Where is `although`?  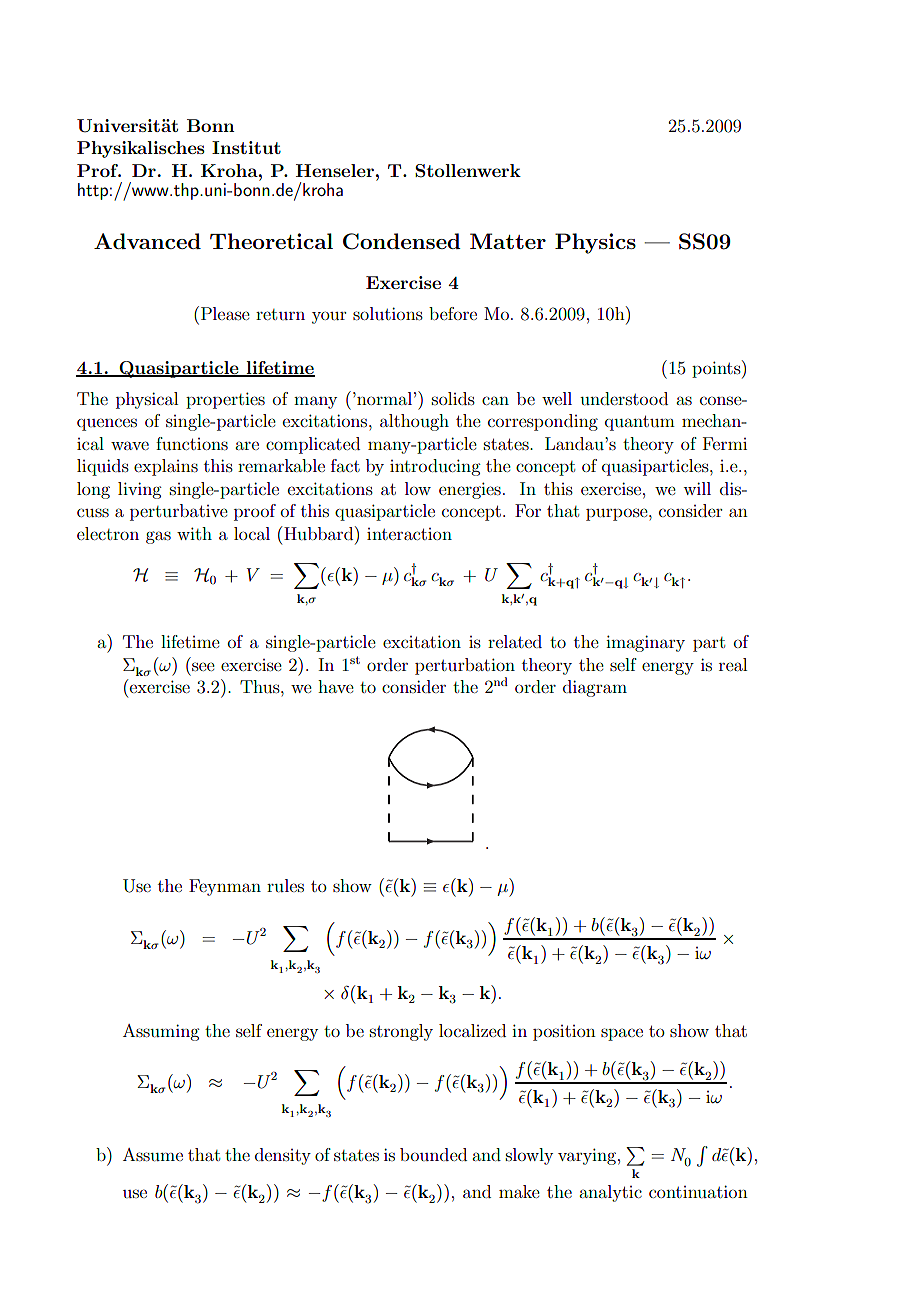 although is located at coordinates (414, 422).
